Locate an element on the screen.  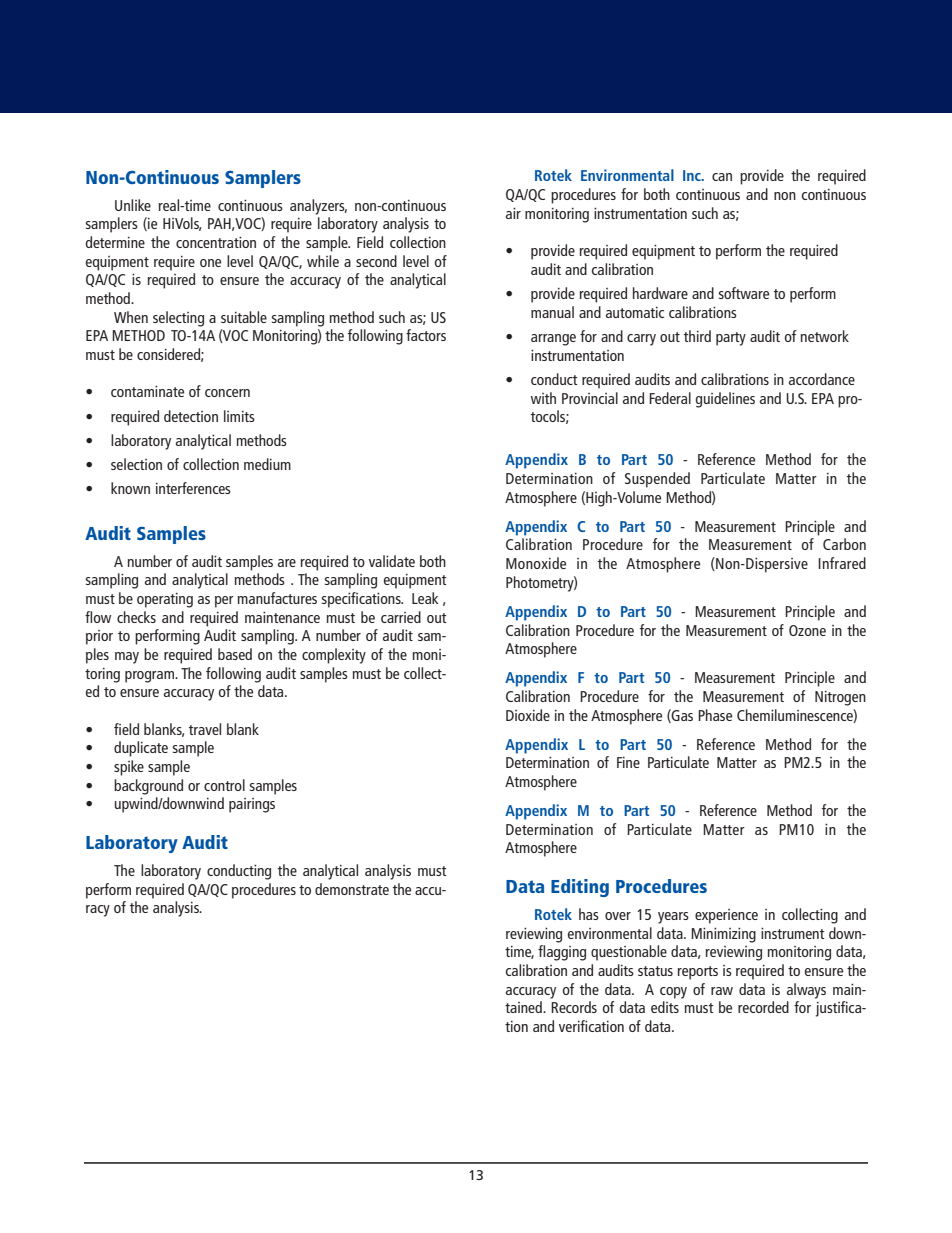
second is located at coordinates (376, 261).
